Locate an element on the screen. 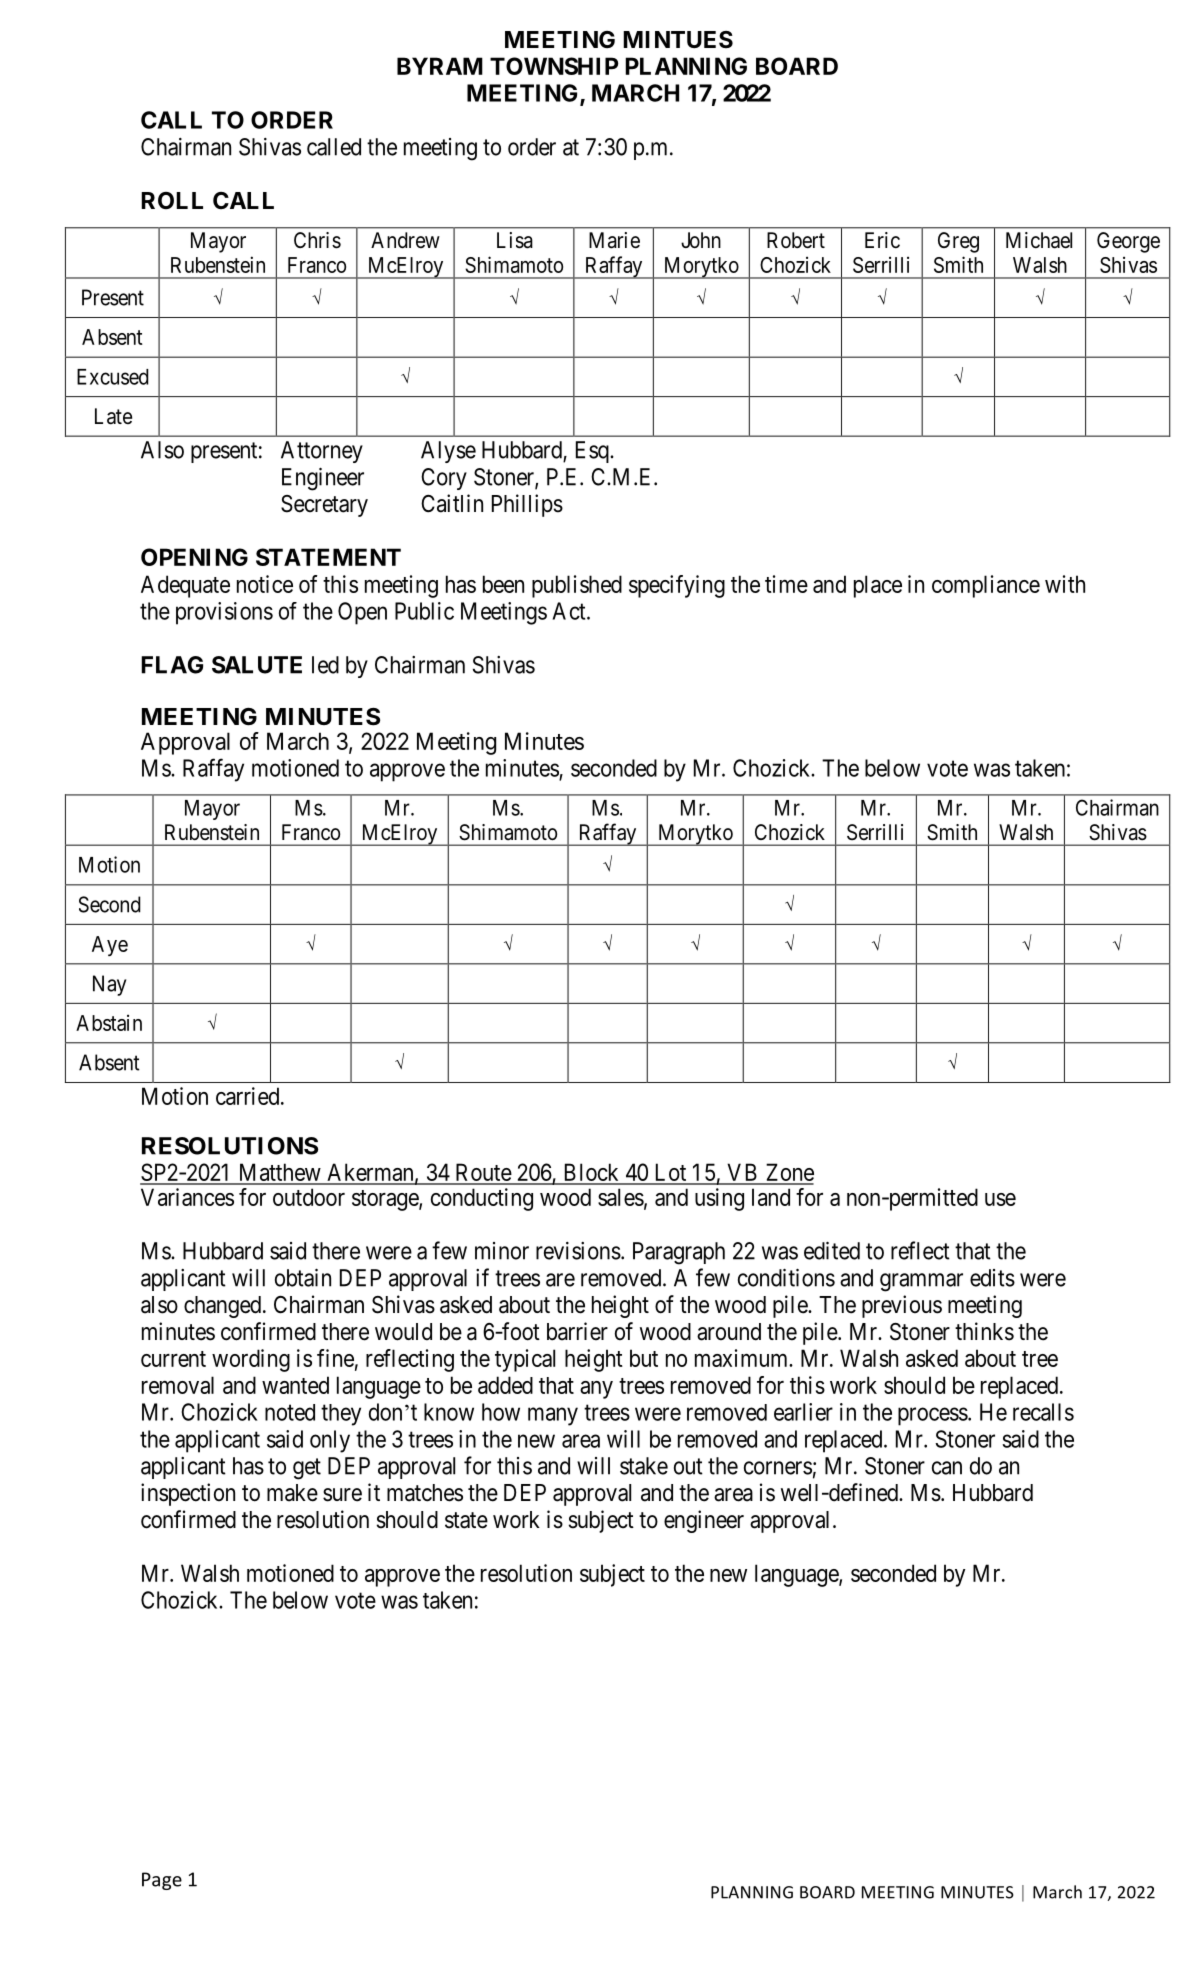  Michael is located at coordinates (1039, 240).
